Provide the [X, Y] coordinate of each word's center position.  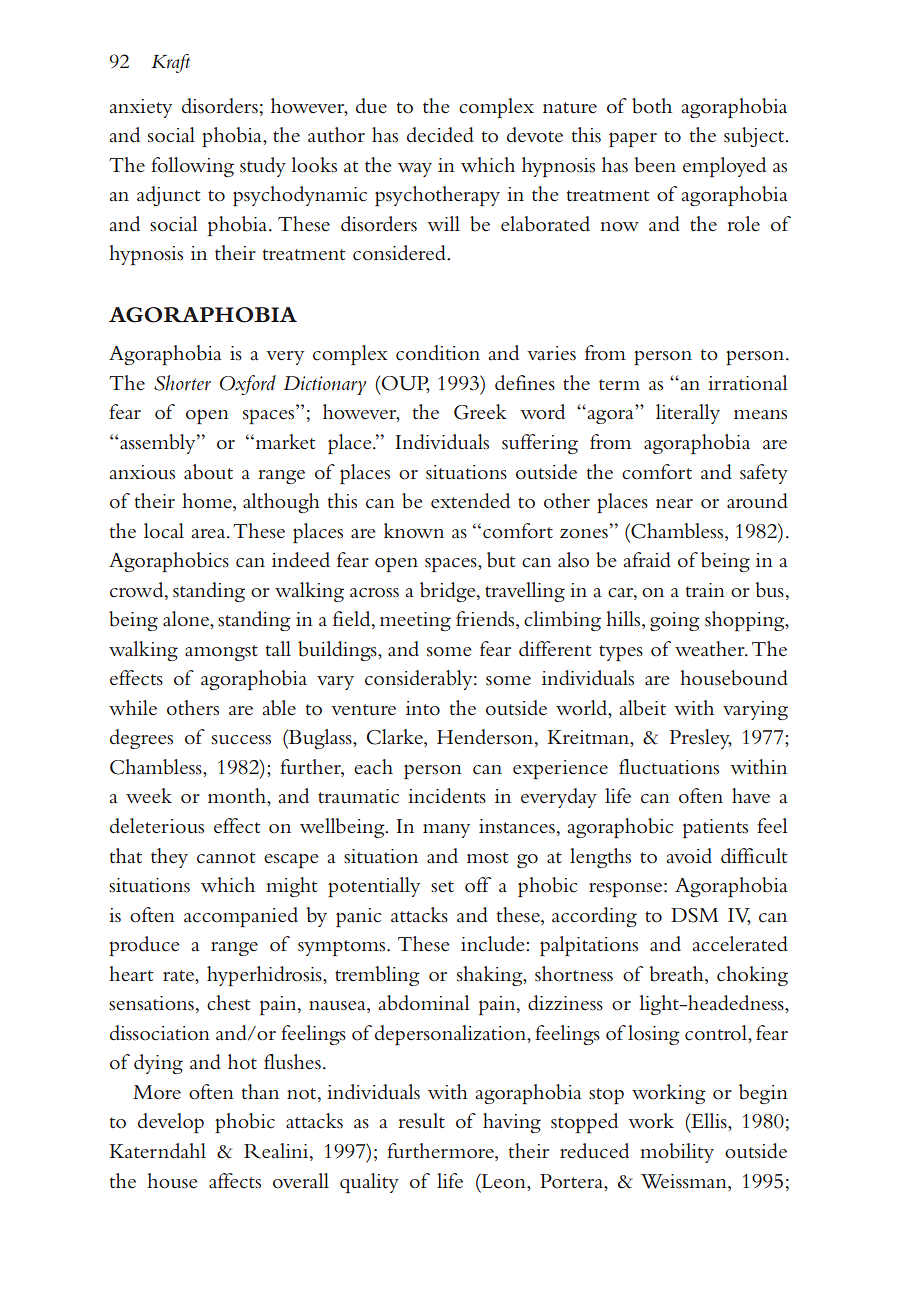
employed [724, 167]
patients [715, 828]
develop [171, 1123]
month [238, 796]
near [674, 504]
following [192, 167]
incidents [447, 796]
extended [470, 501]
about [208, 472]
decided [440, 135]
